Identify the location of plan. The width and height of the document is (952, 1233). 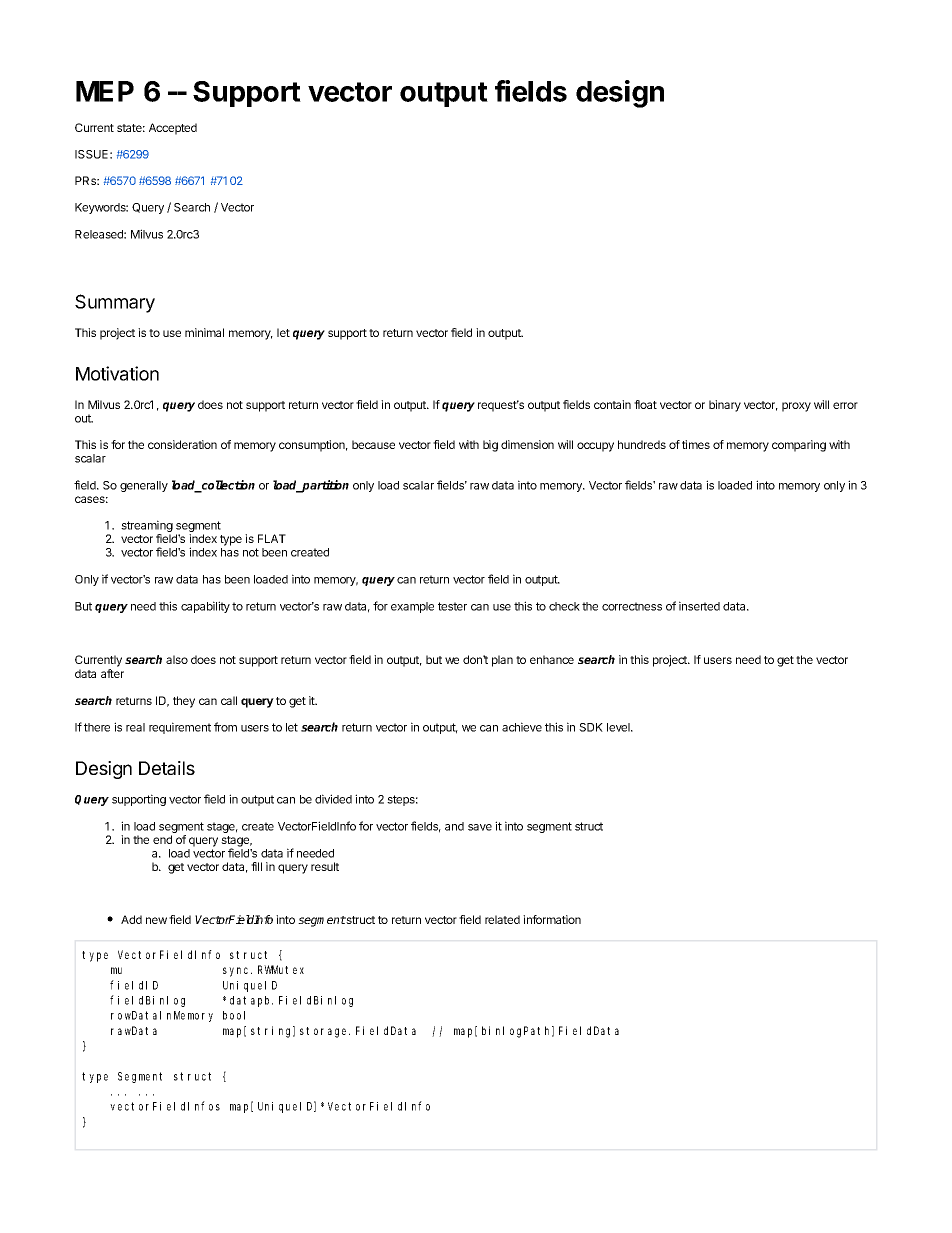
(502, 661).
